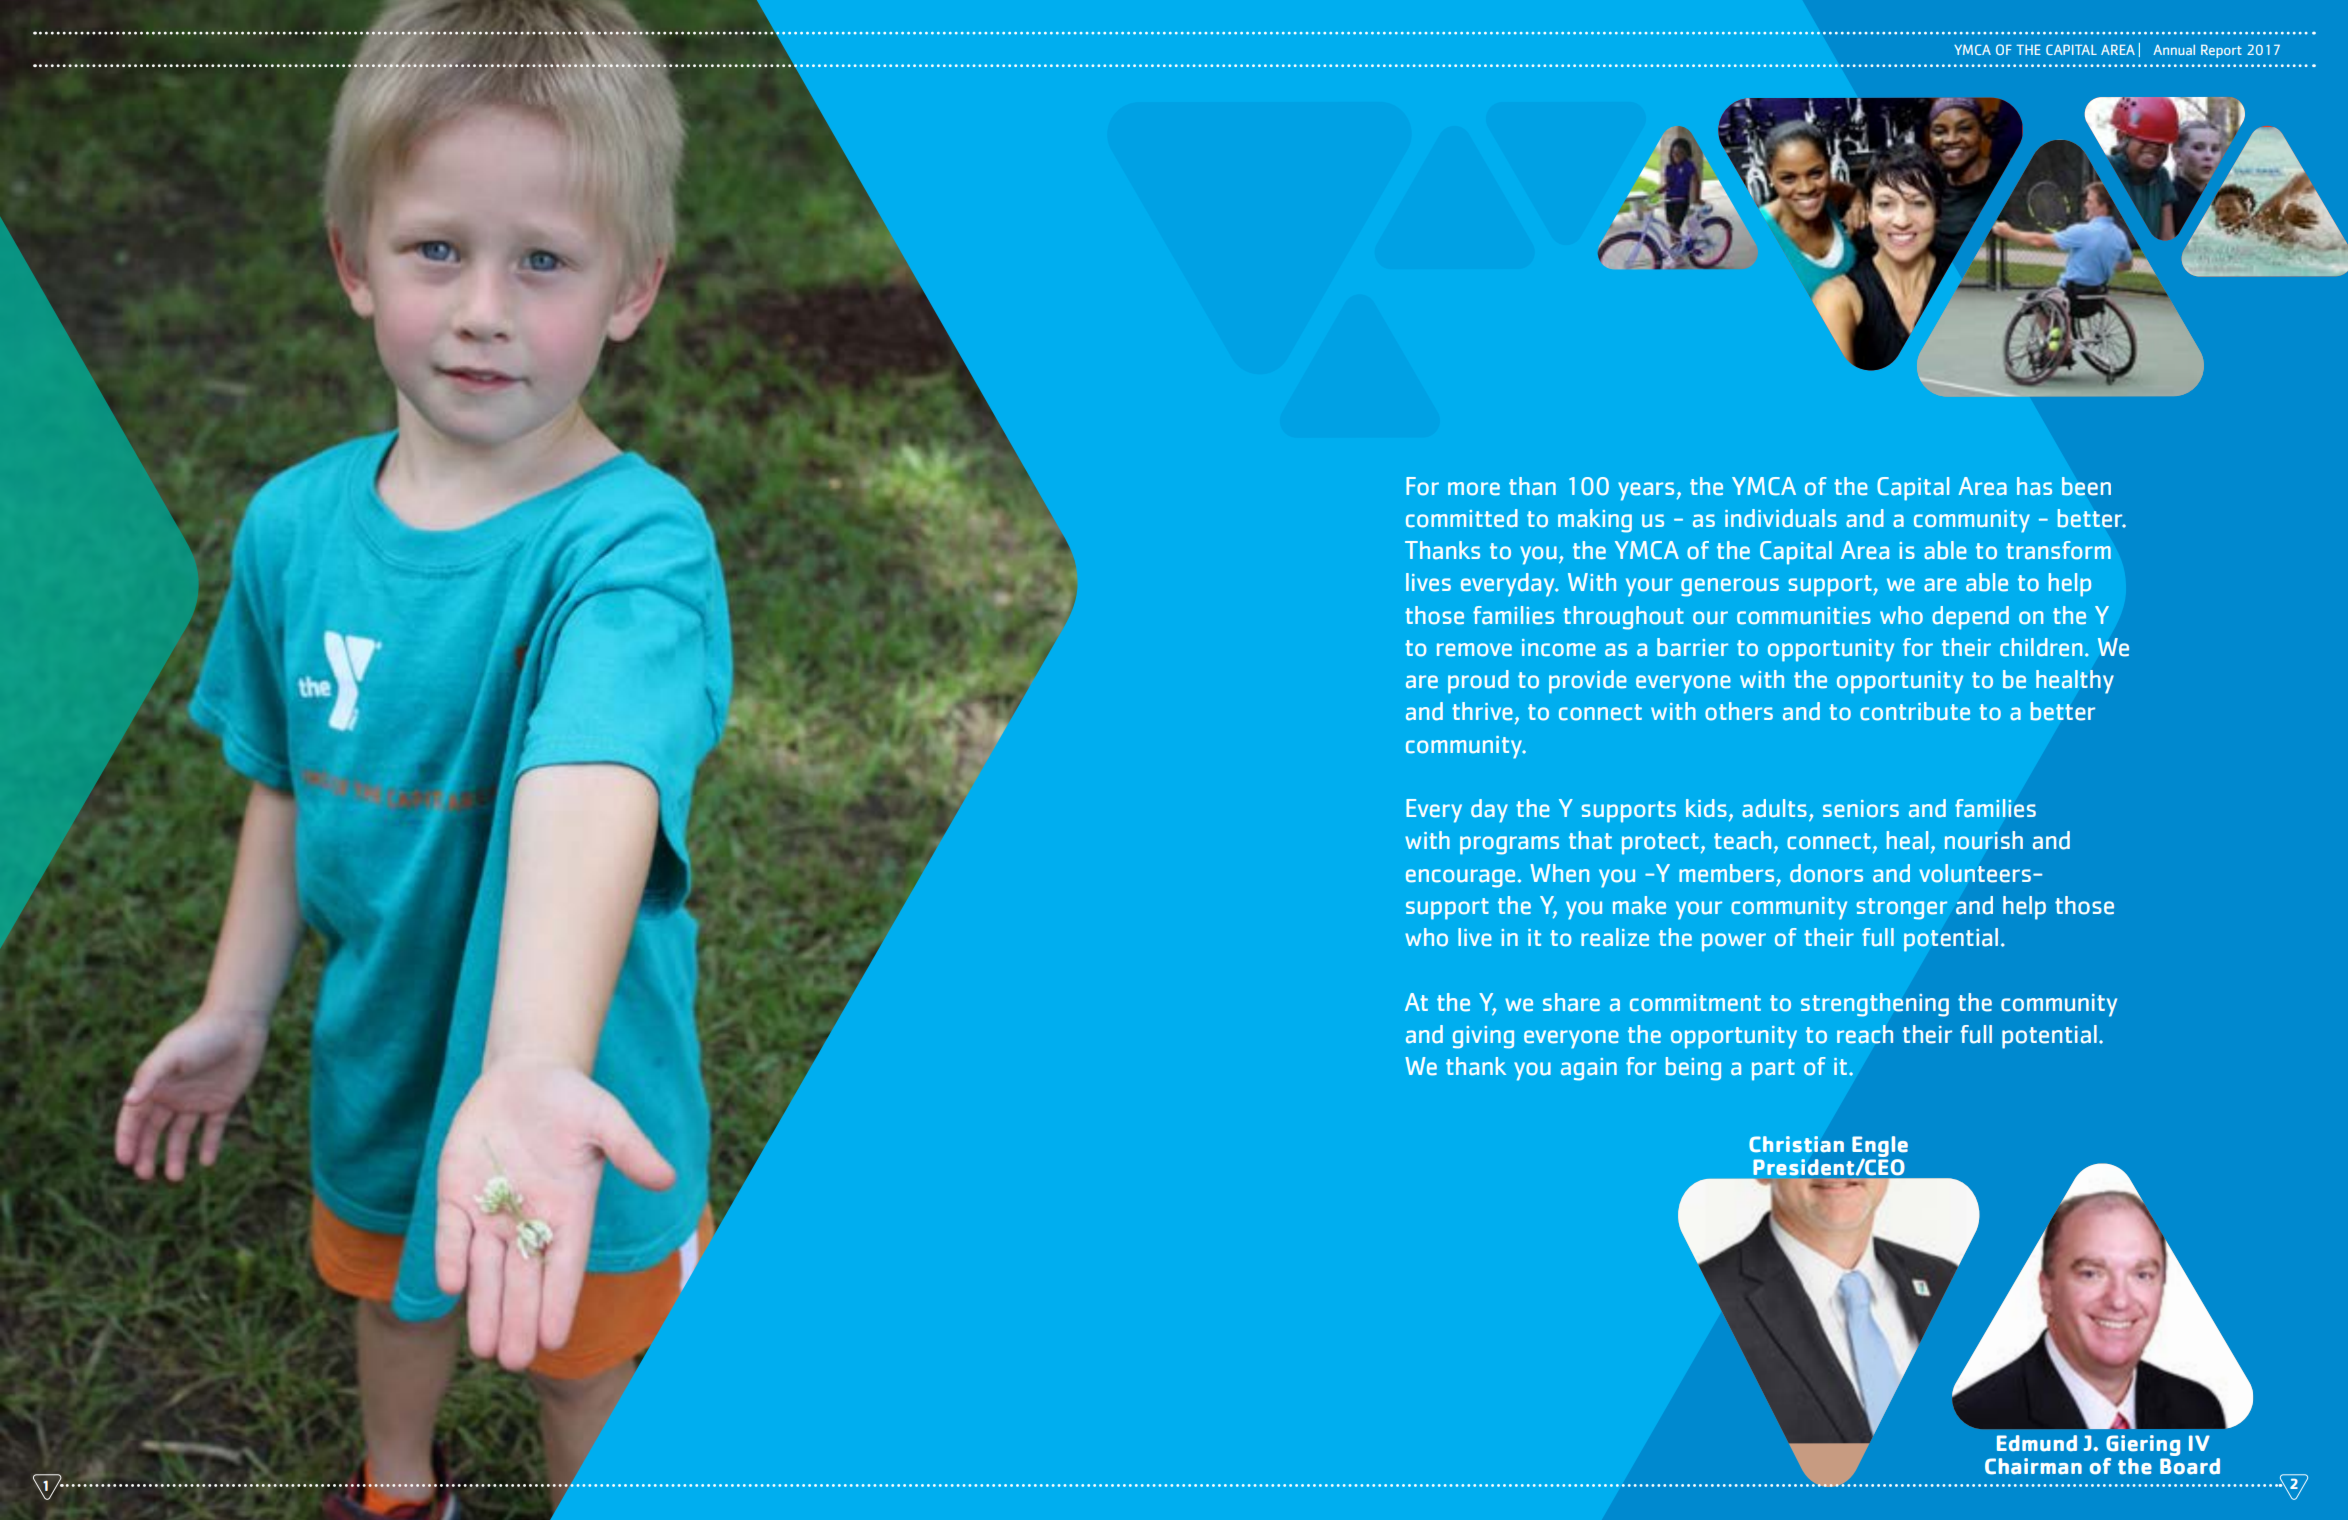  Describe the element at coordinates (1861, 809) in the document. I see `seniors` at that location.
